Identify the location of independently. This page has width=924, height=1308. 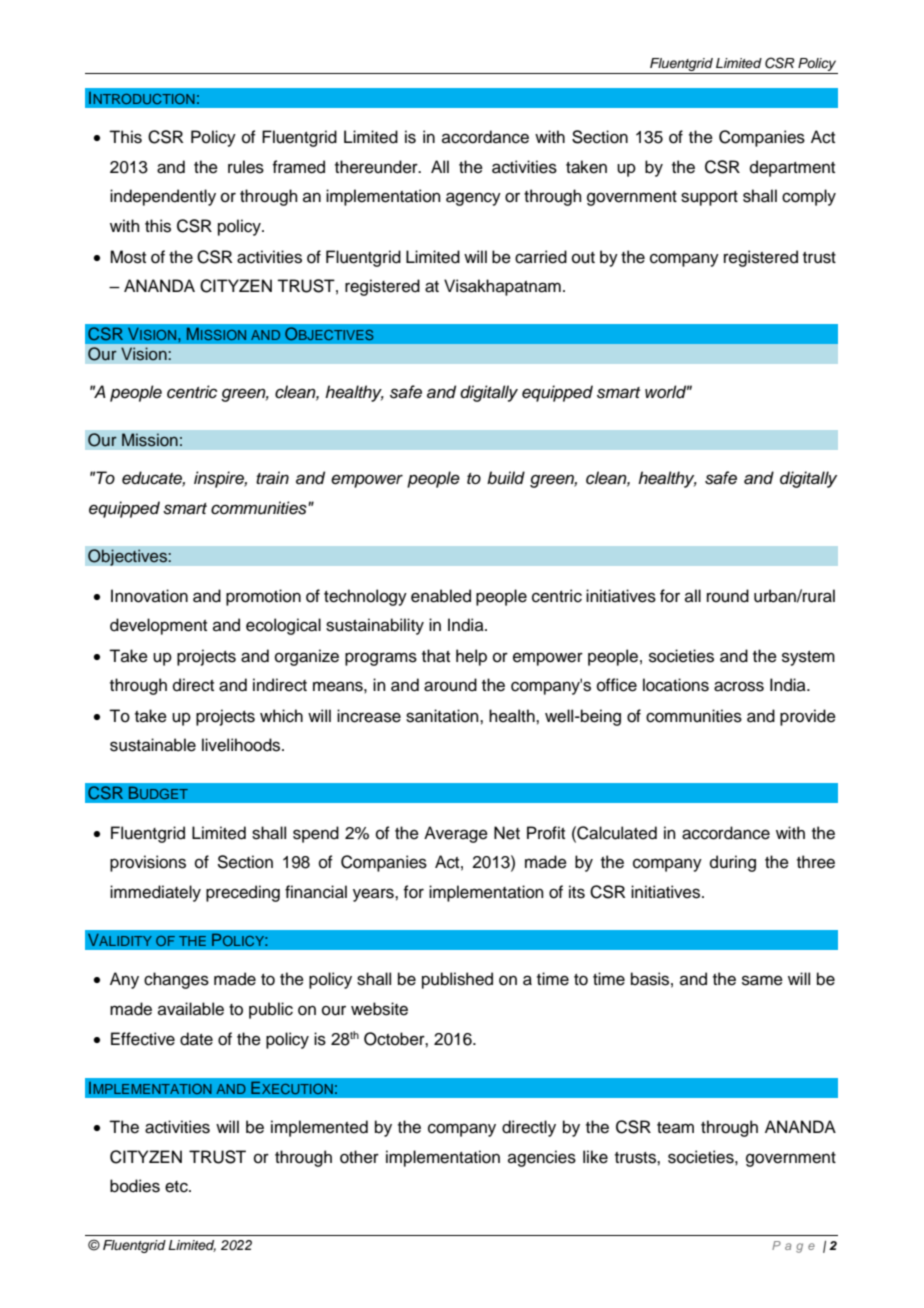
(163, 197).
